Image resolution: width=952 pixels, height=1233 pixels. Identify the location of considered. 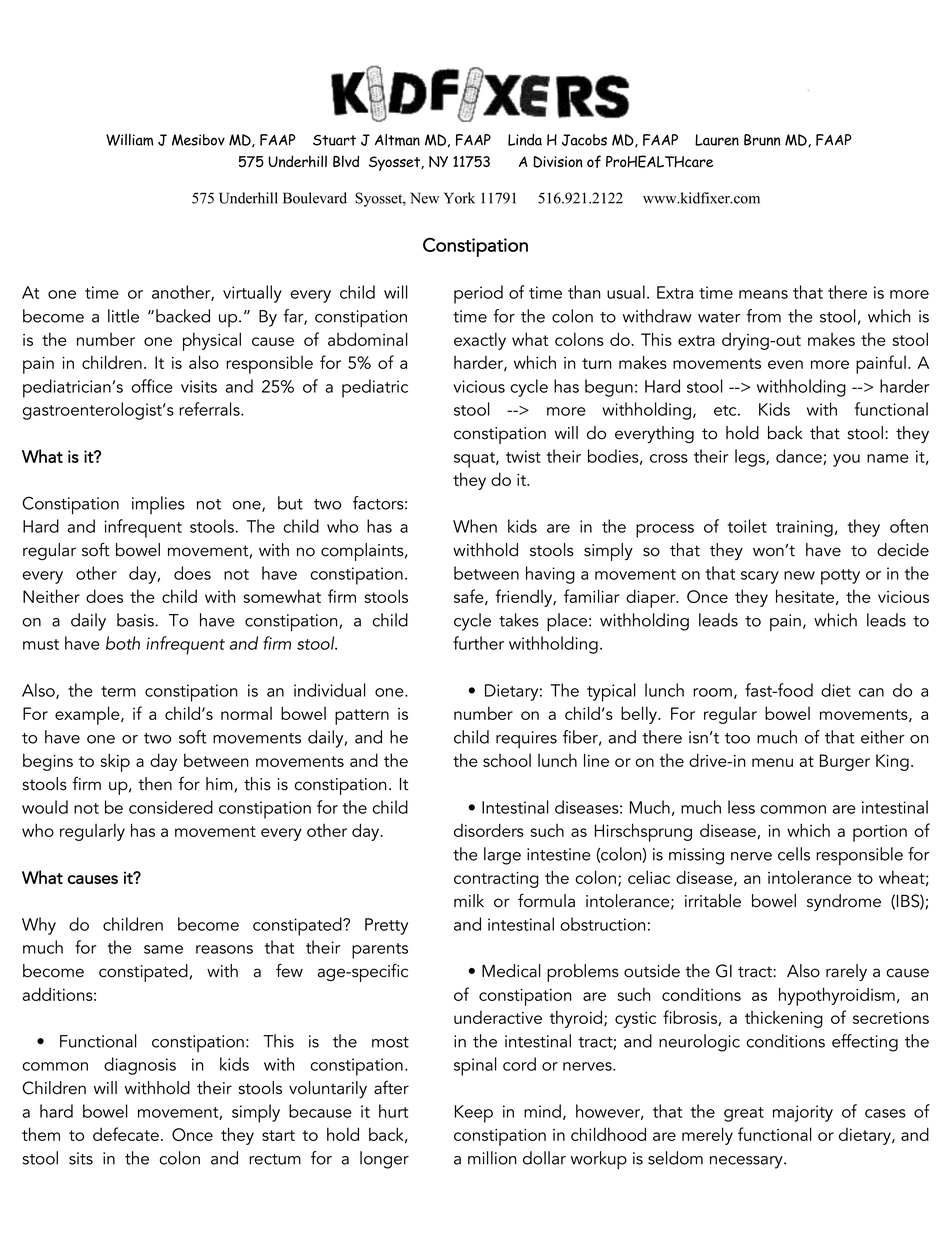
(171, 807).
